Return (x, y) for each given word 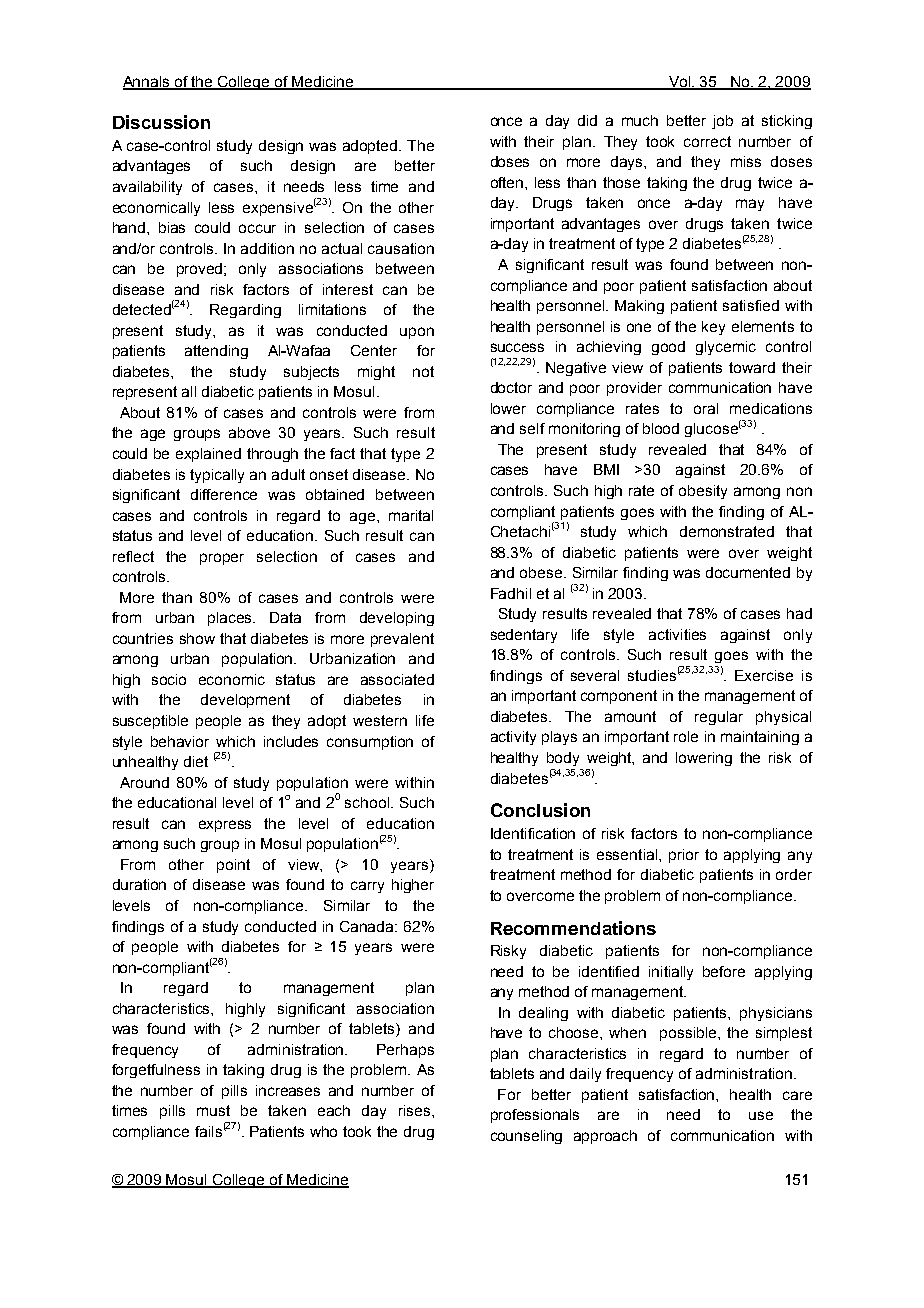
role (686, 736)
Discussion (161, 122)
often (508, 182)
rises (414, 1110)
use (761, 1115)
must (213, 1110)
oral (706, 408)
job (722, 122)
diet (196, 761)
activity (513, 738)
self (532, 428)
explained (208, 455)
